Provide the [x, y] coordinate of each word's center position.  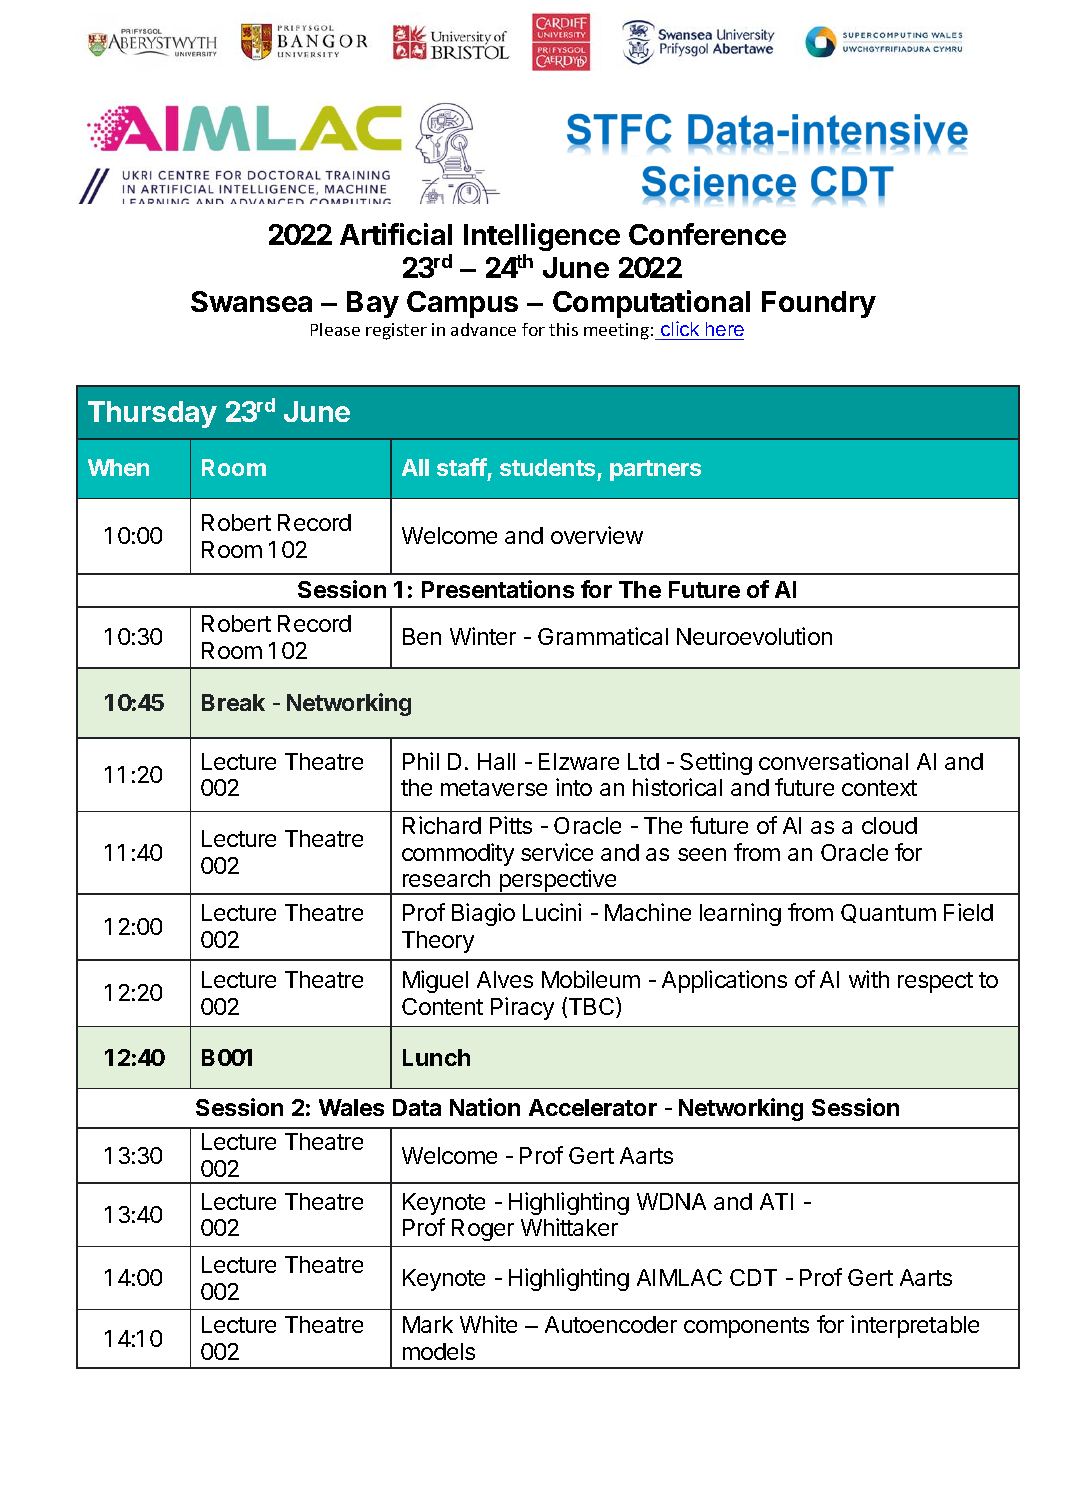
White [488, 1324]
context [879, 788]
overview [597, 535]
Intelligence [542, 237]
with [869, 979]
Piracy [522, 1008]
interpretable [915, 1326]
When [118, 467]
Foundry [819, 304]
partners [655, 470]
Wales [351, 1107]
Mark [428, 1324]
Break [233, 702]
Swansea [251, 301]
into [574, 787]
